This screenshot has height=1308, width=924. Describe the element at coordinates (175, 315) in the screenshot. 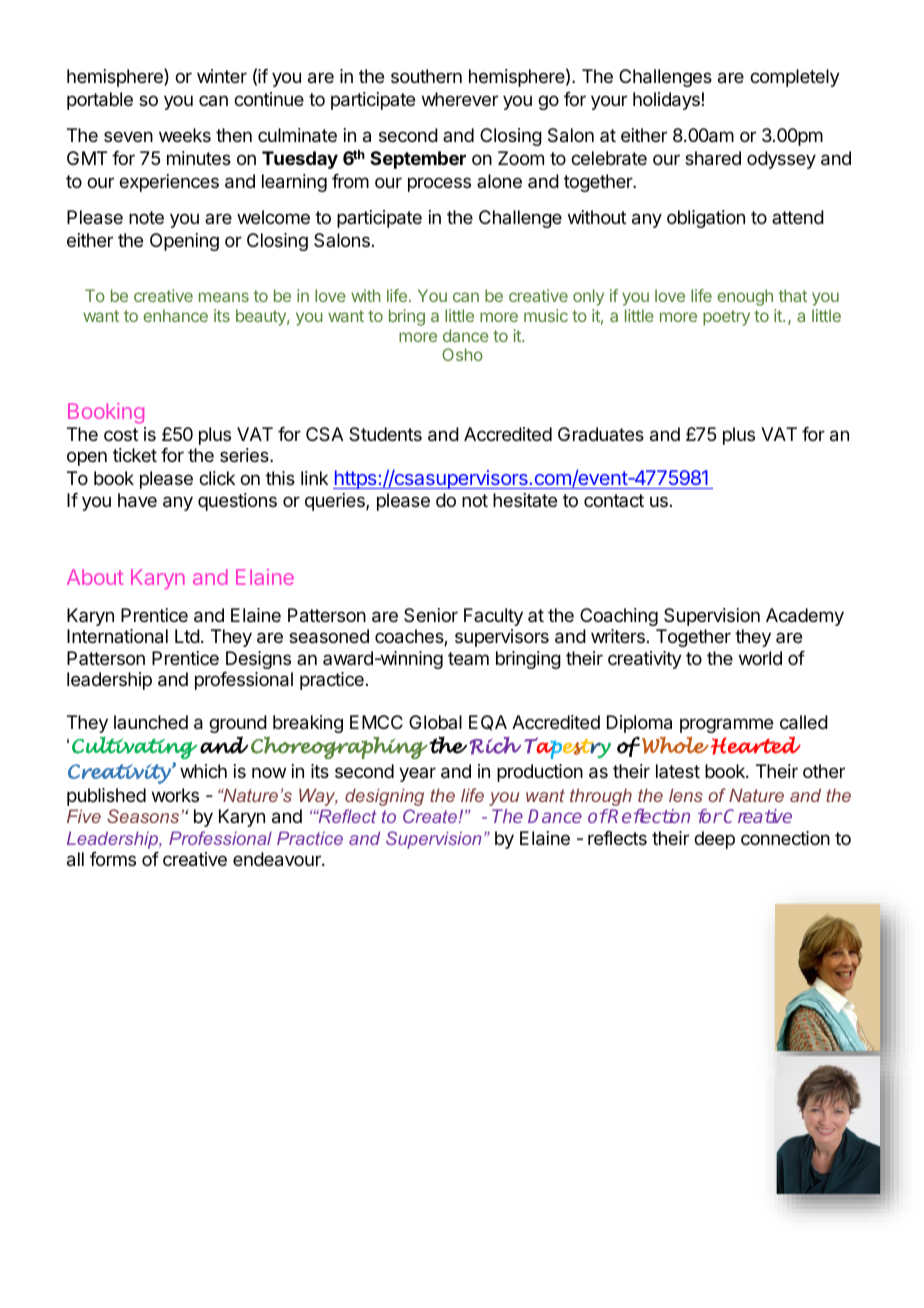

I see `enhance` at that location.
